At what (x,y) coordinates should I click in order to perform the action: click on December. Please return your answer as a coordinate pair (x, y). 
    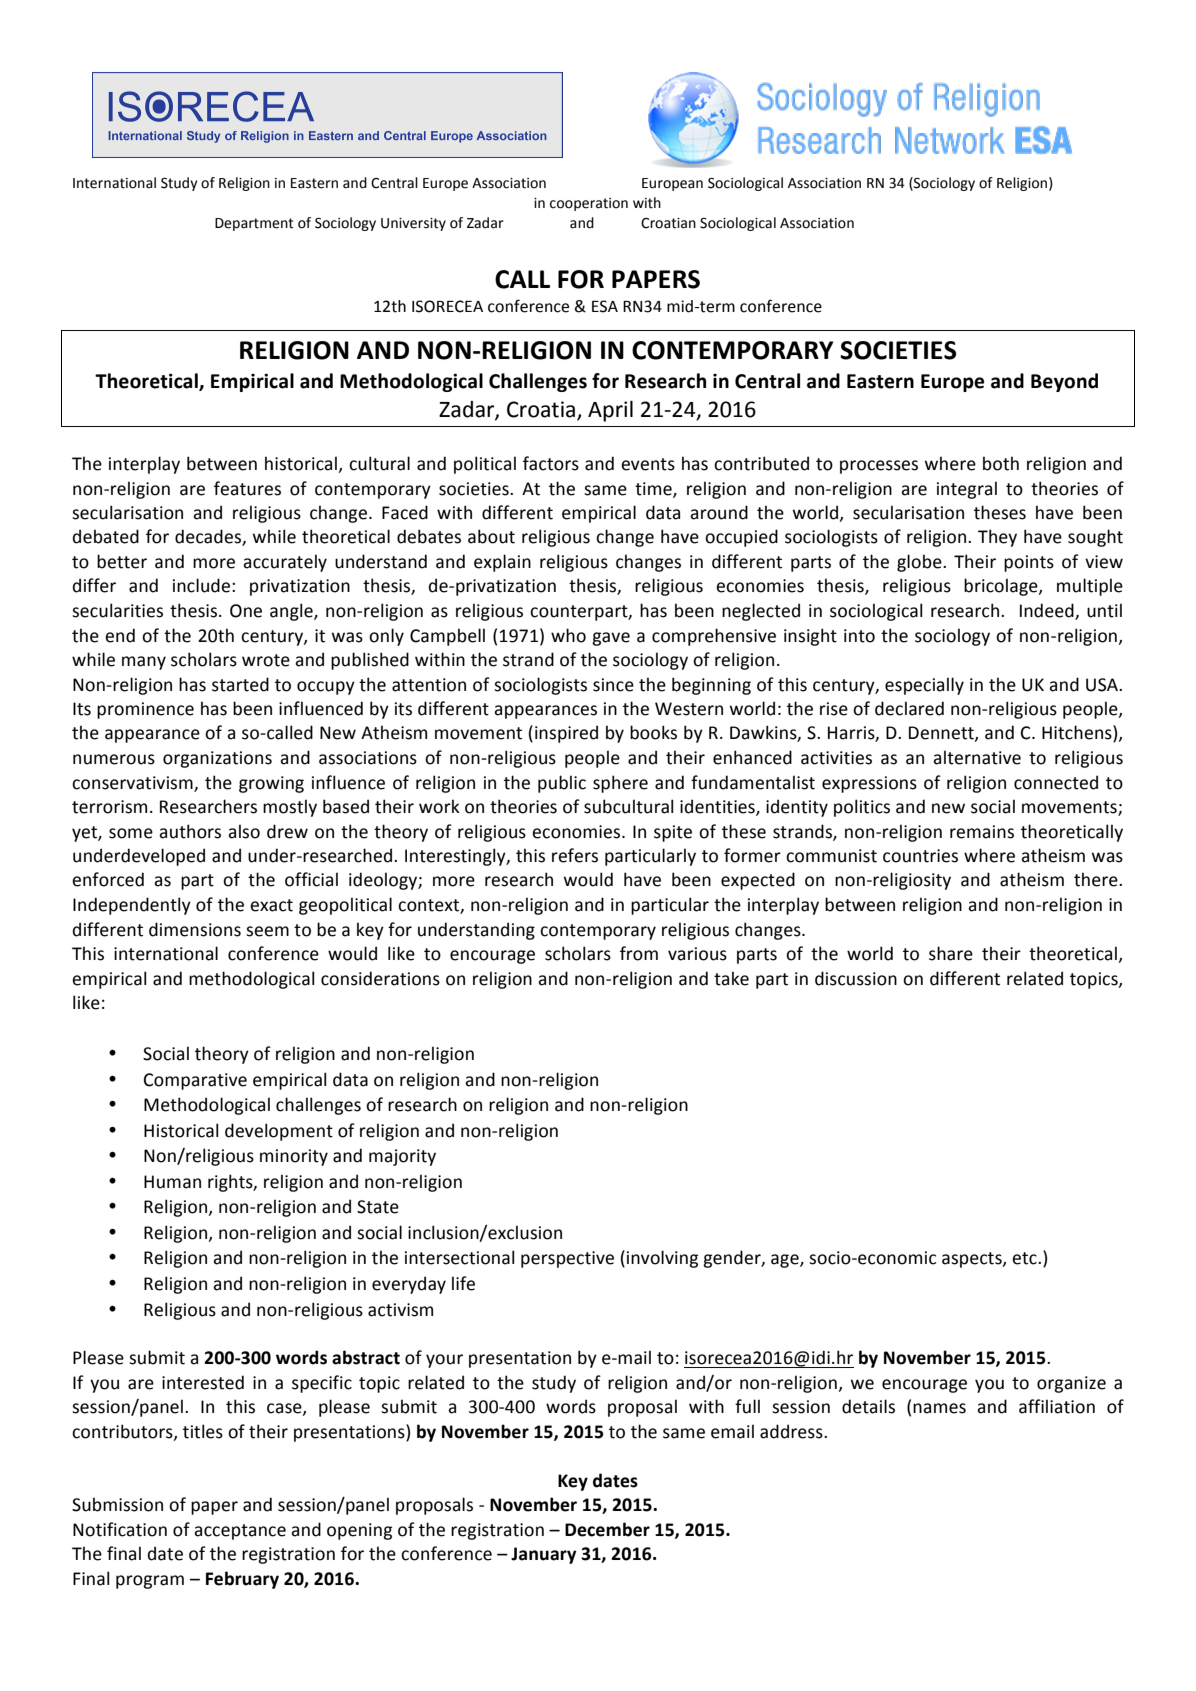
    Looking at the image, I should click on (607, 1529).
